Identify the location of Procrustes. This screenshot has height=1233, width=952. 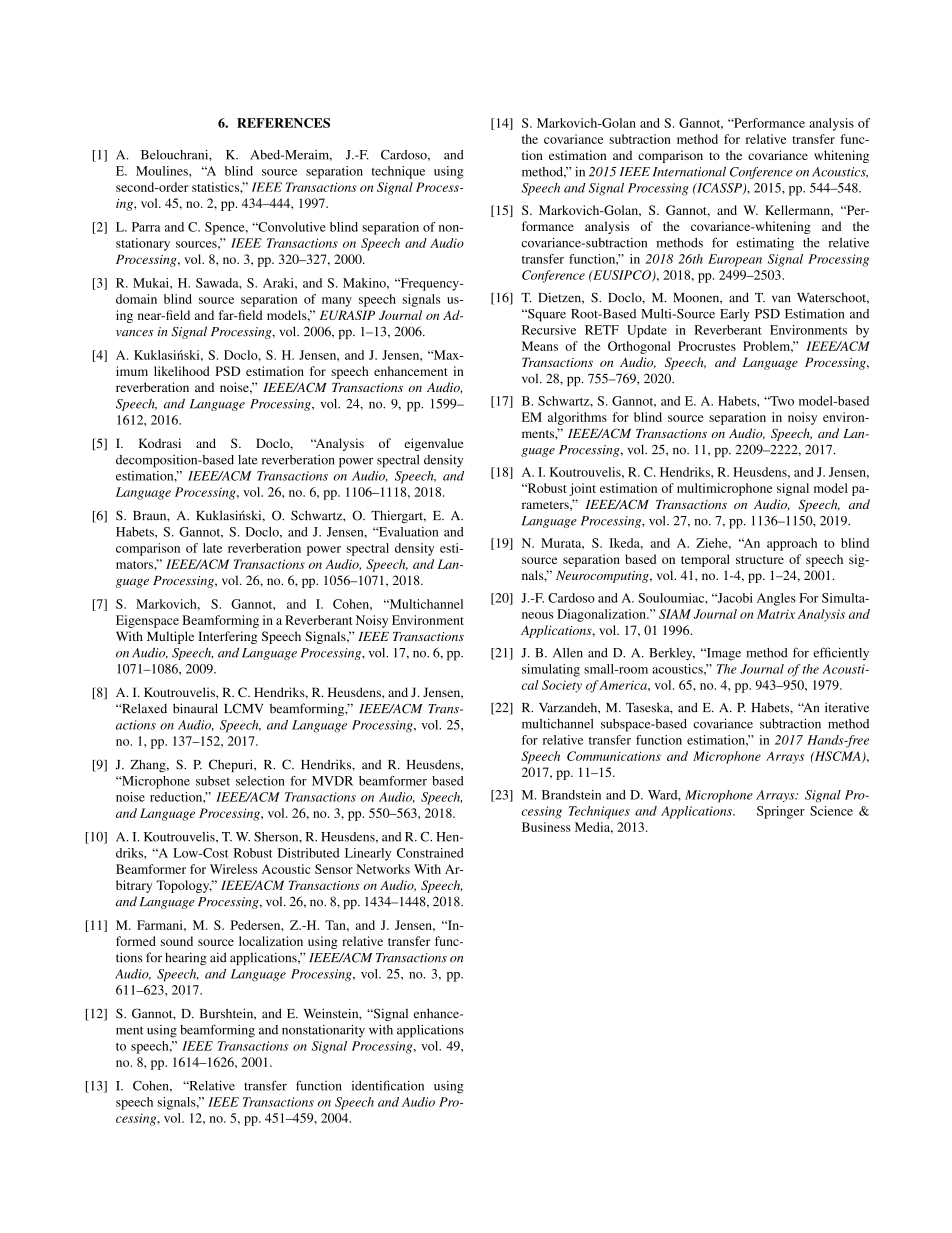
(707, 346).
